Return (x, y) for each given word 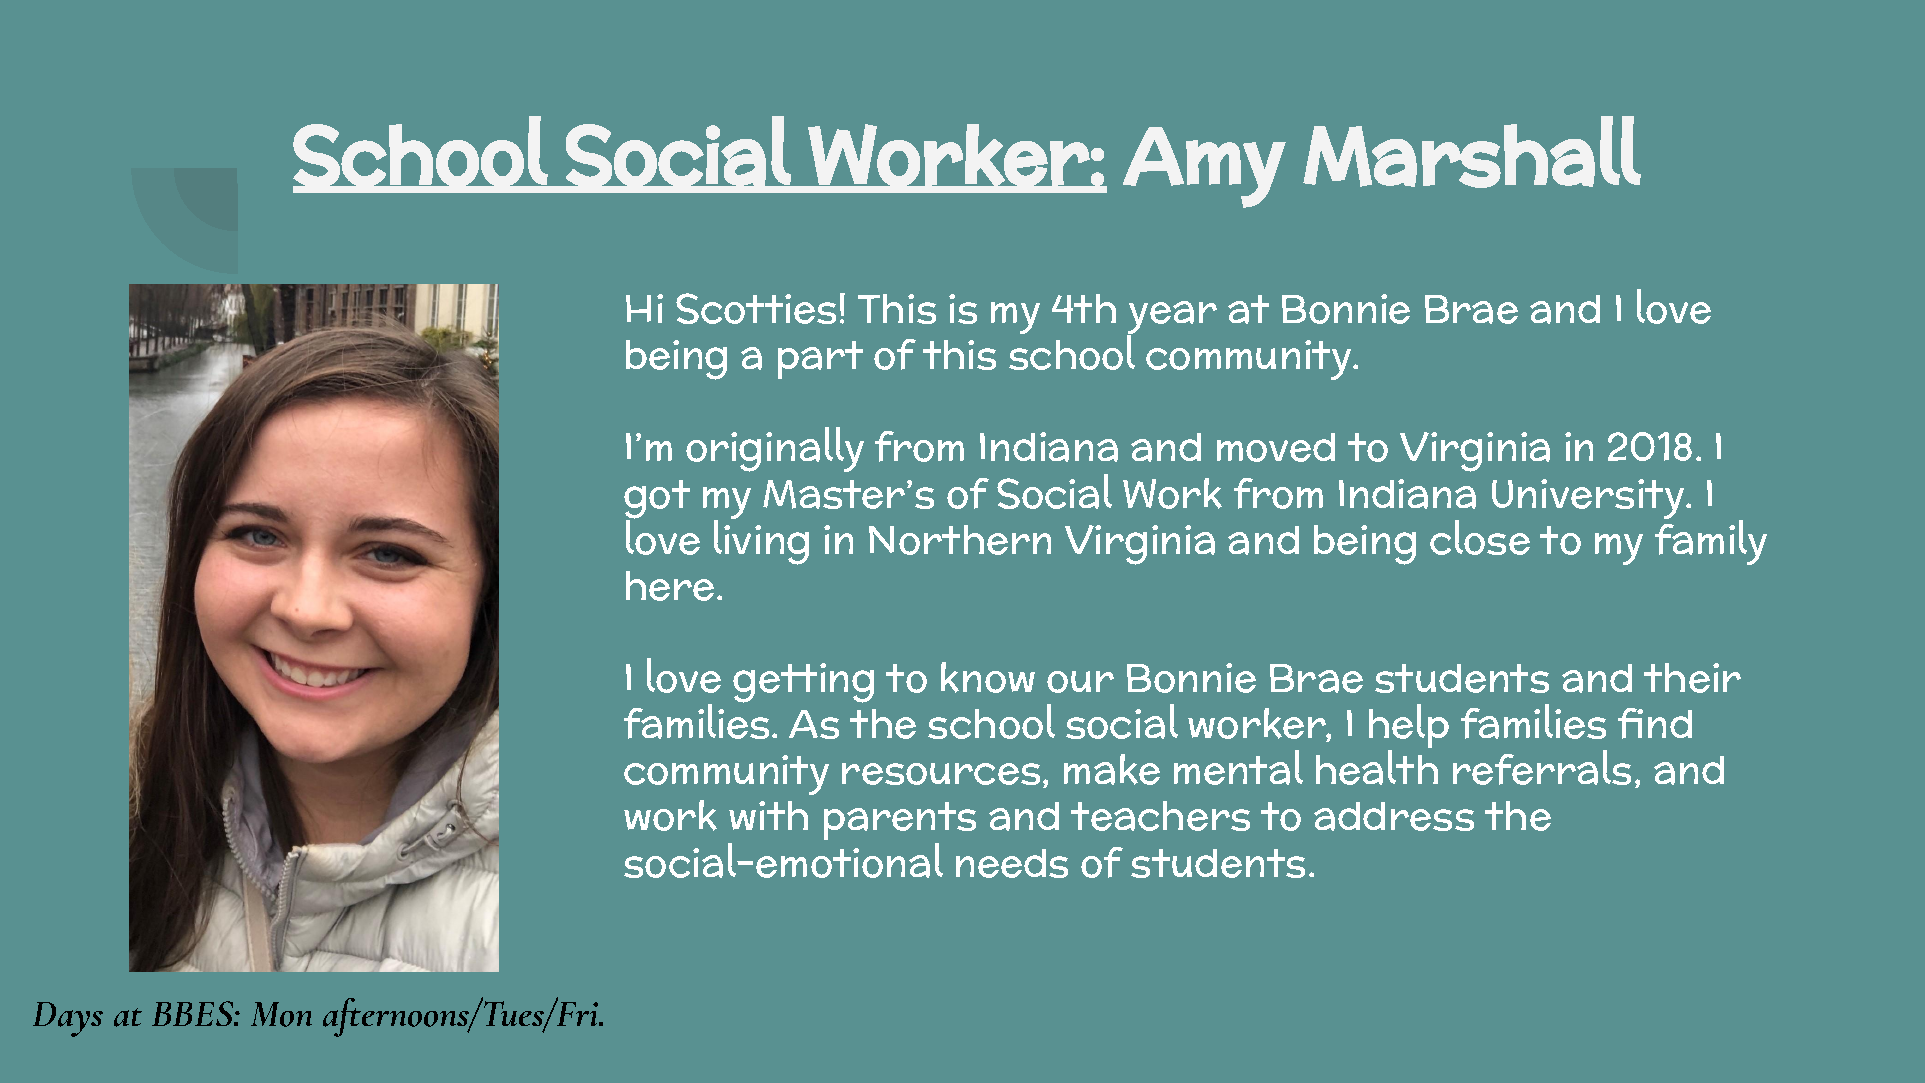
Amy (1204, 167)
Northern (960, 540)
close (1480, 537)
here (670, 586)
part (820, 360)
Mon (281, 1014)
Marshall (1472, 152)
